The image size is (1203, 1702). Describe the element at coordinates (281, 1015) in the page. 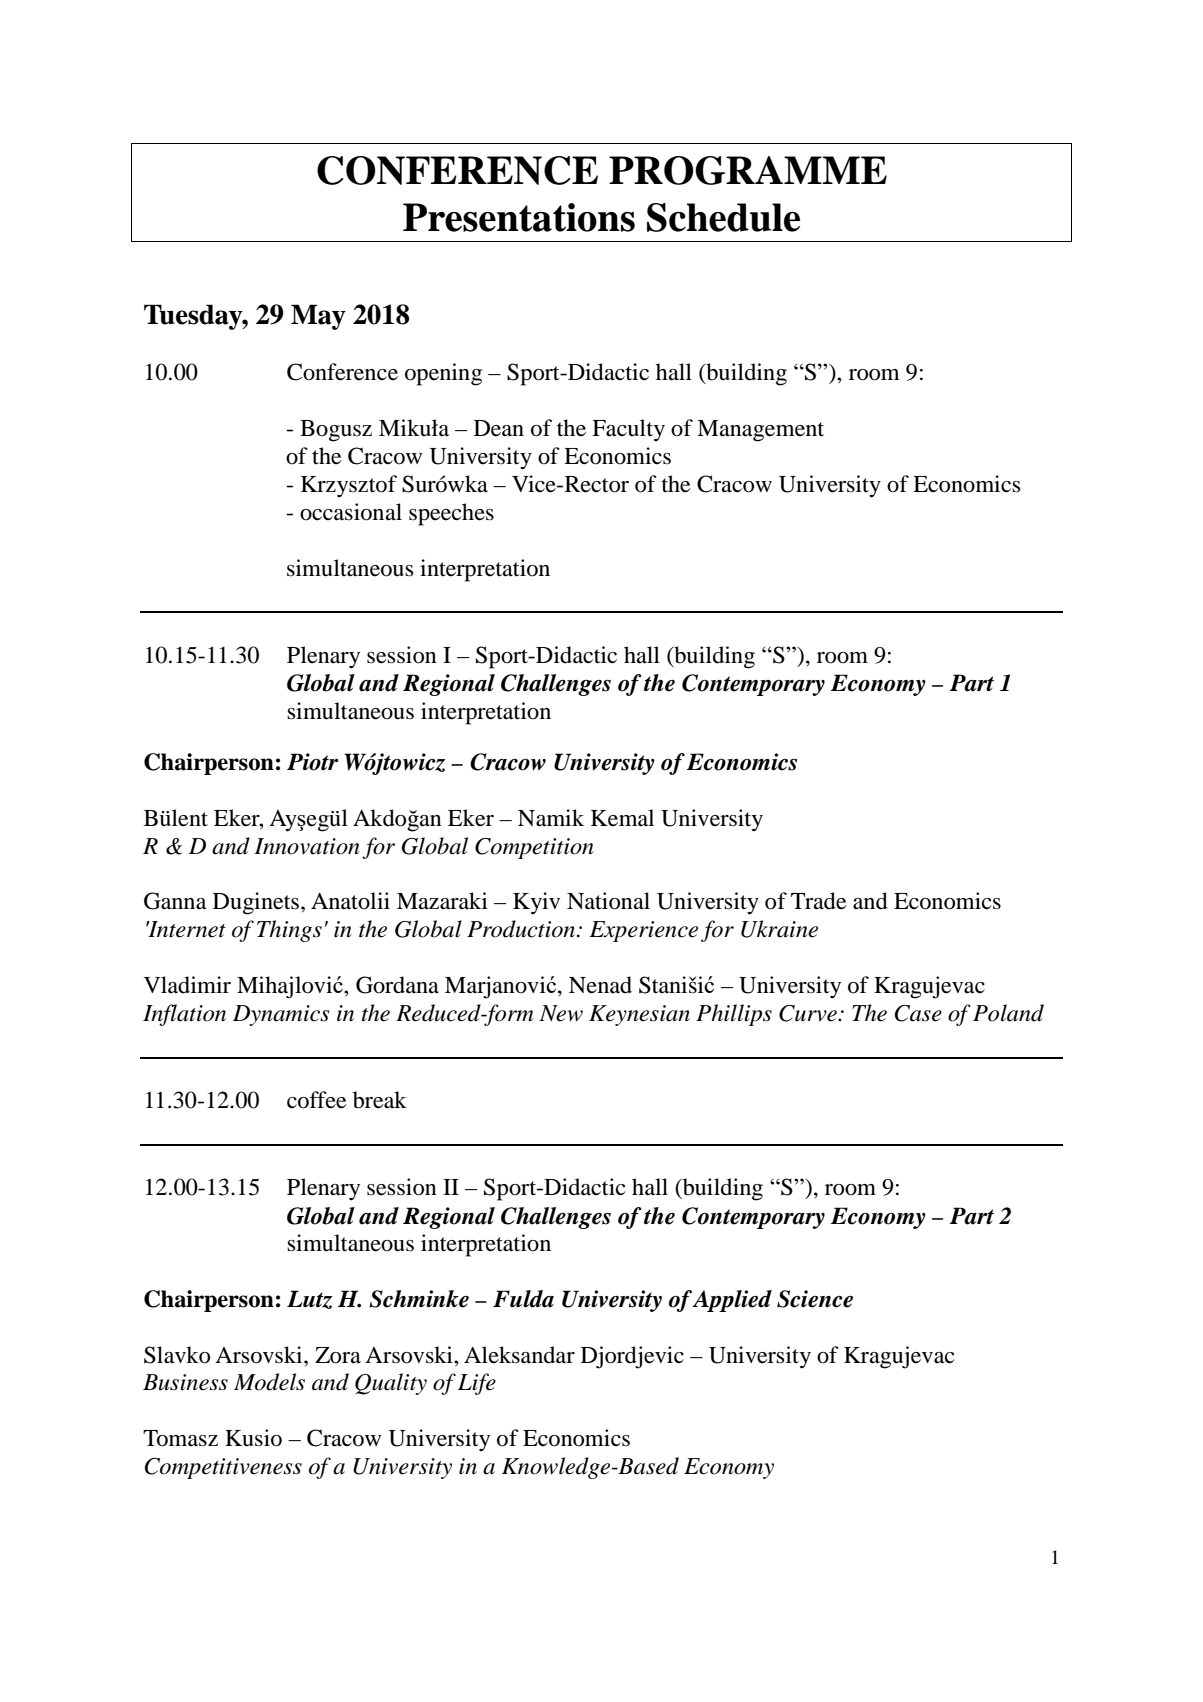

I see `Dynamics` at that location.
